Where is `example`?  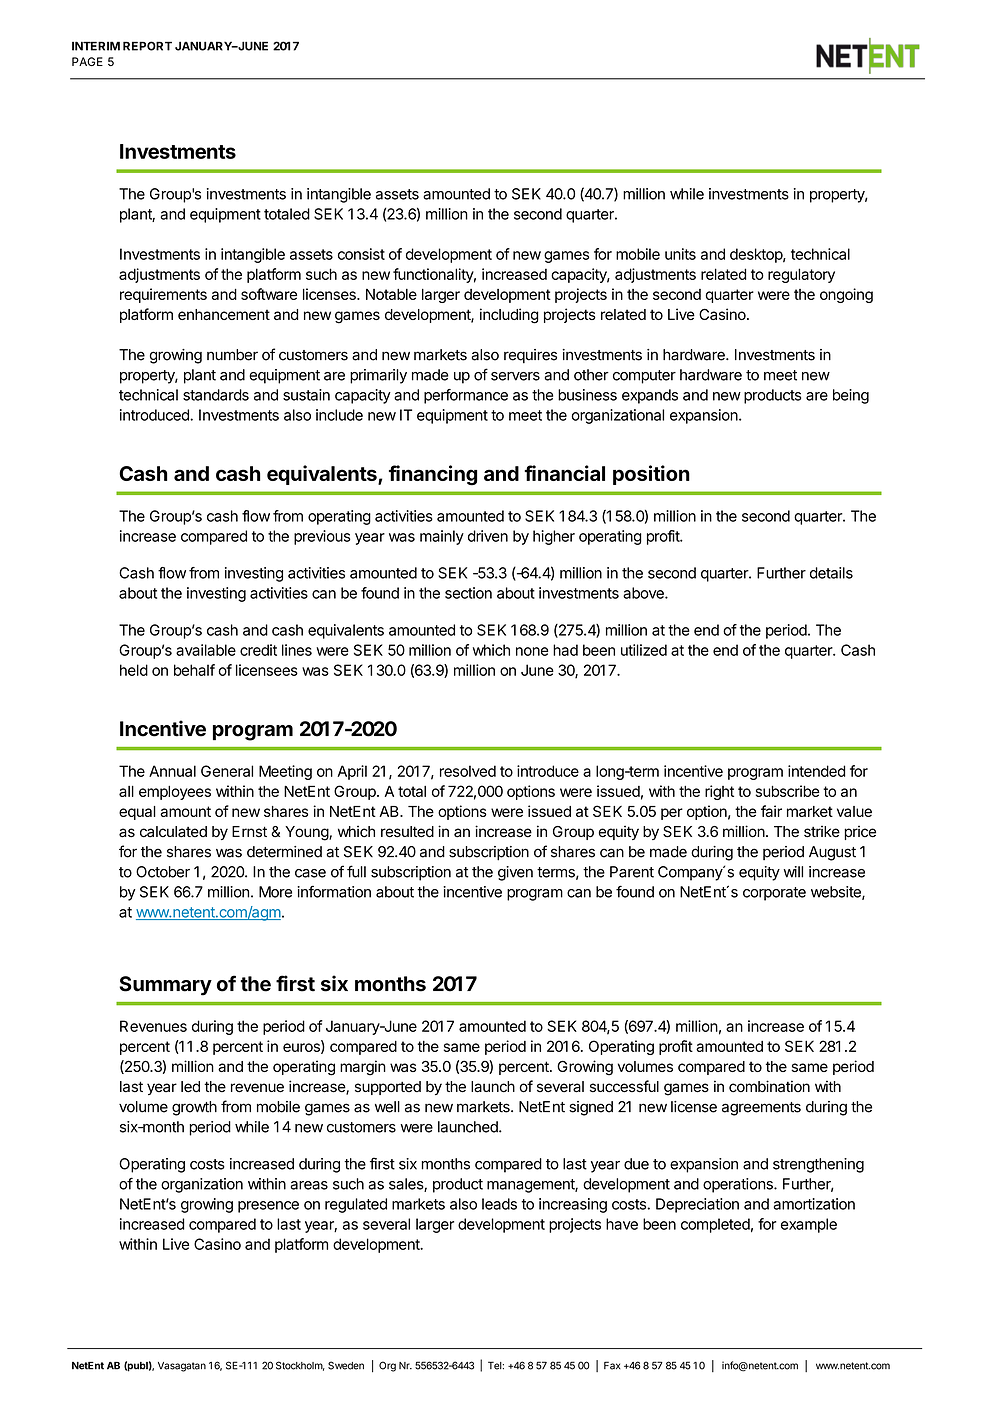 example is located at coordinates (809, 1225).
